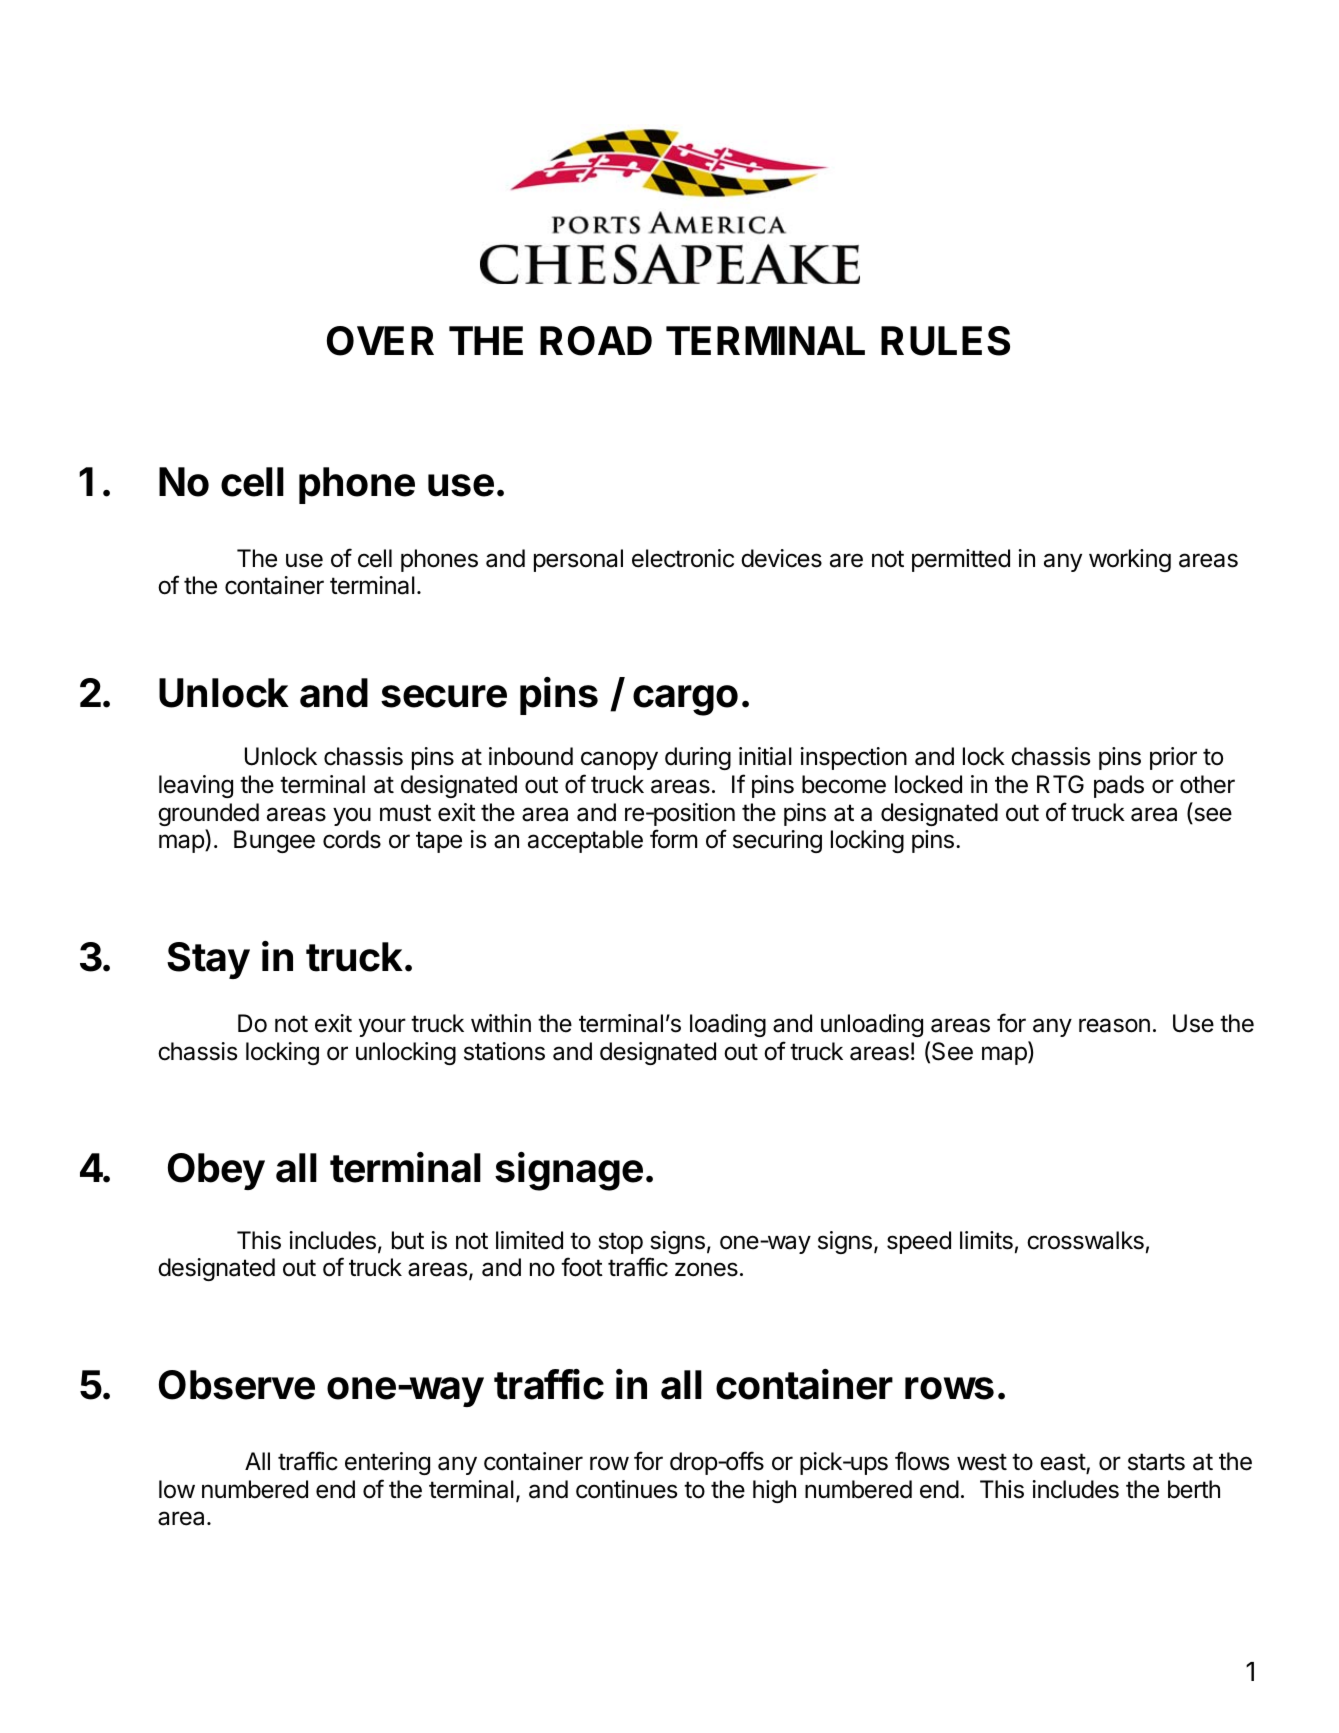 This screenshot has height=1733, width=1339. What do you see at coordinates (698, 758) in the screenshot?
I see `during` at bounding box center [698, 758].
